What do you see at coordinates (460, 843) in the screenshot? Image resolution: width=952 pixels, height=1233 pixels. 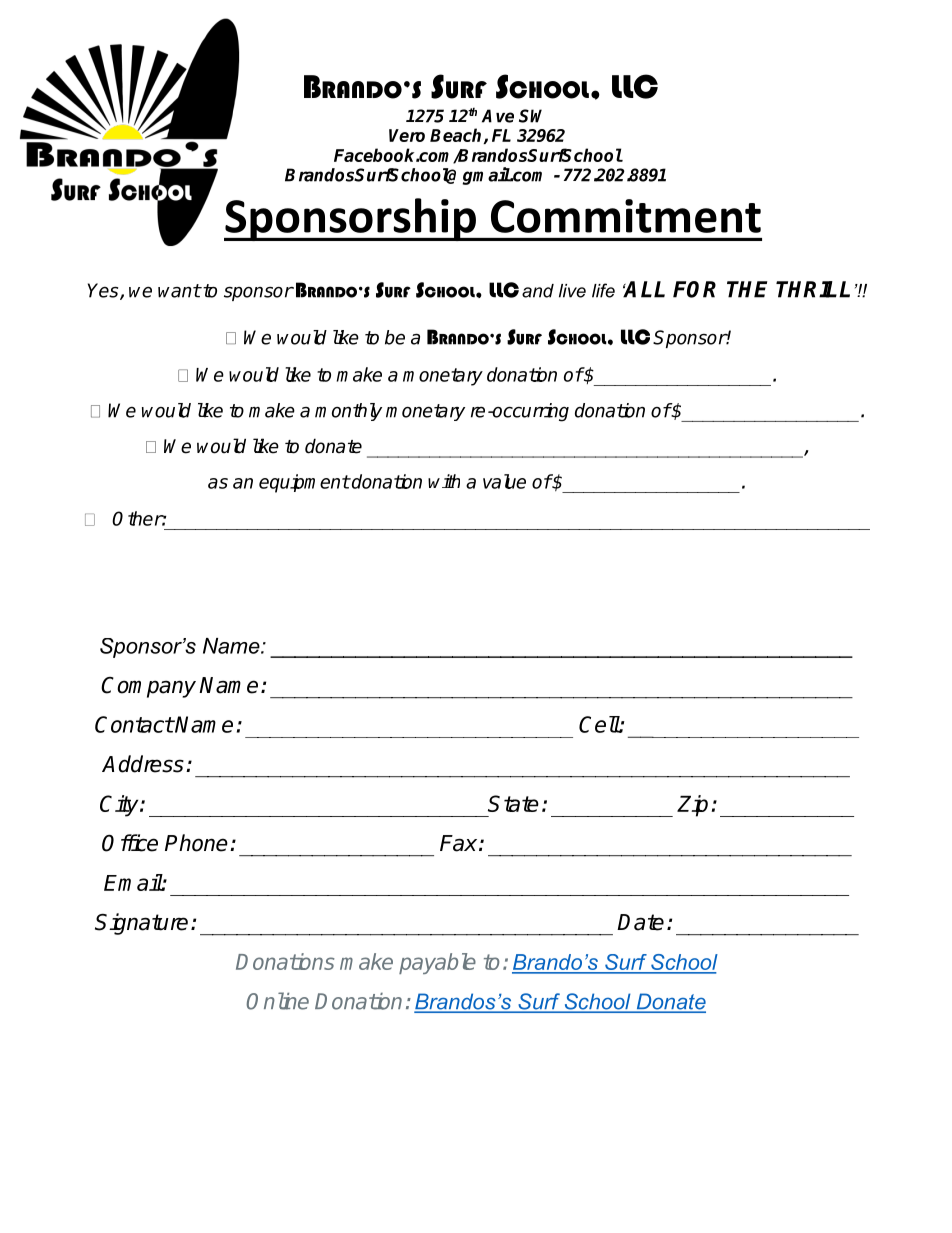 I see `Fax` at bounding box center [460, 843].
